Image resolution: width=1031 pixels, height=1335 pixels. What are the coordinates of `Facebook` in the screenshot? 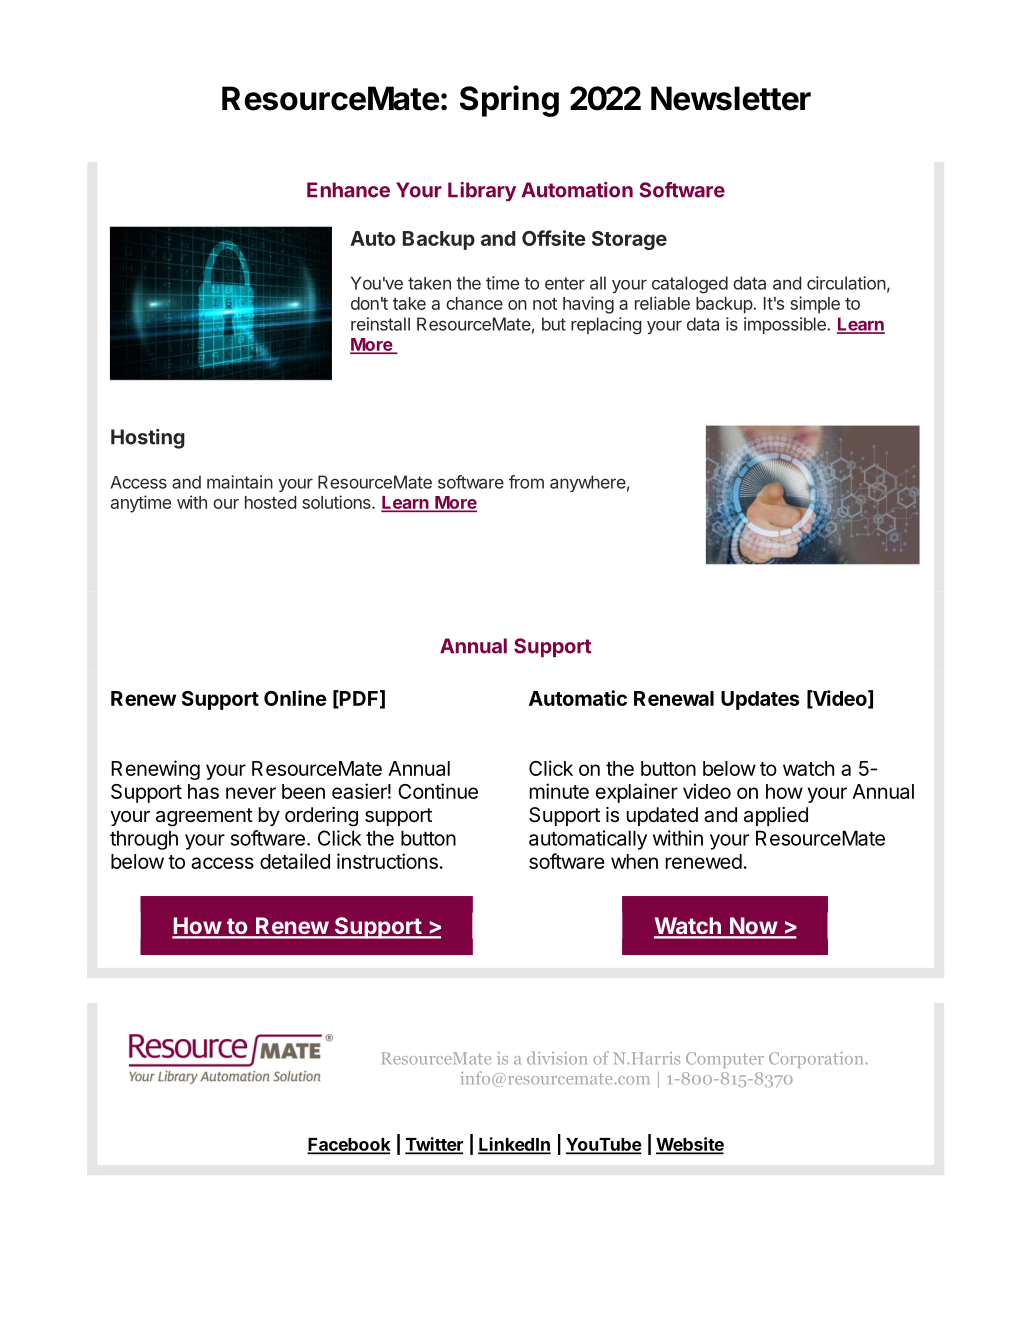 It's located at (349, 1145).
